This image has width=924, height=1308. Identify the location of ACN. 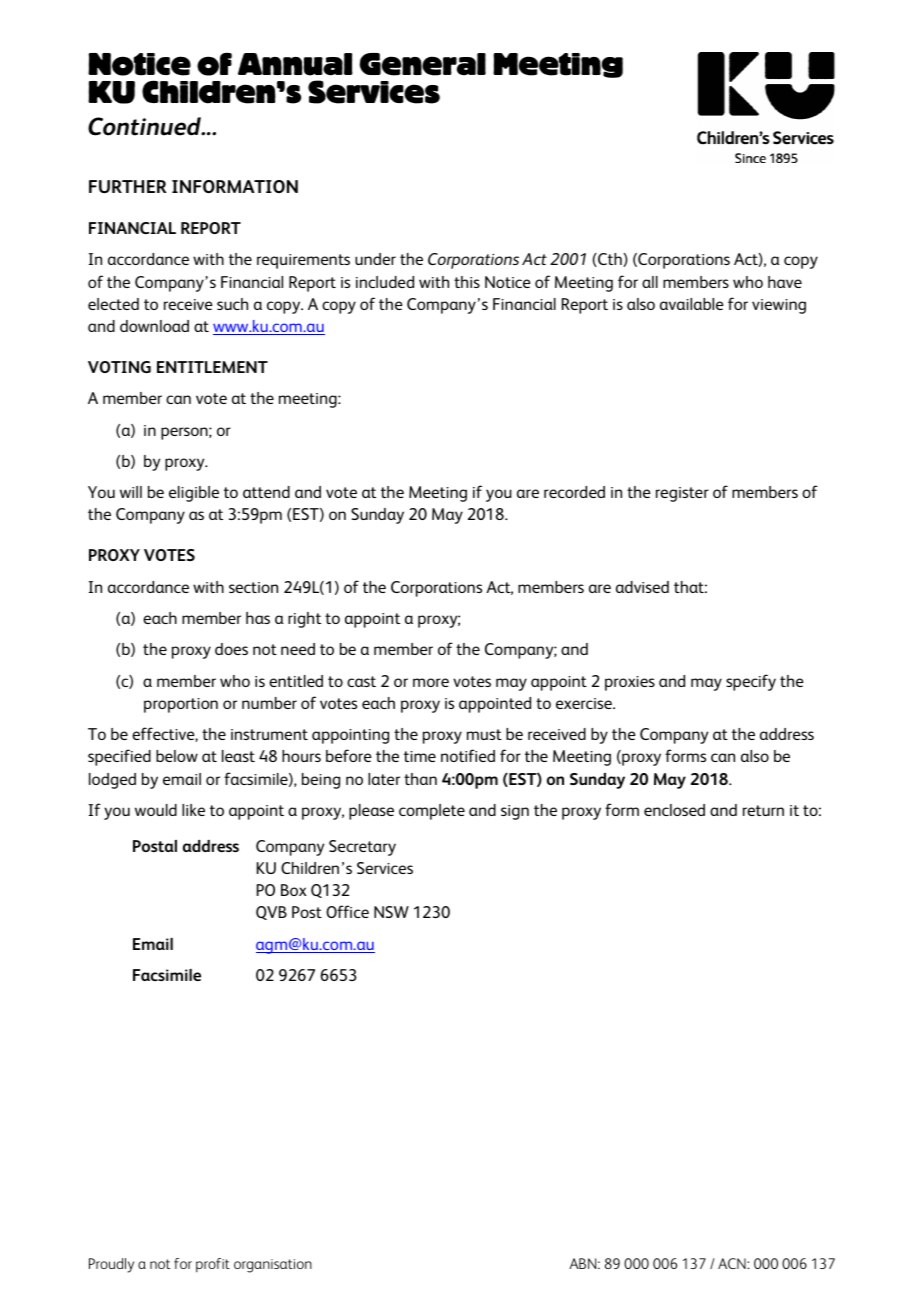
(733, 1263).
